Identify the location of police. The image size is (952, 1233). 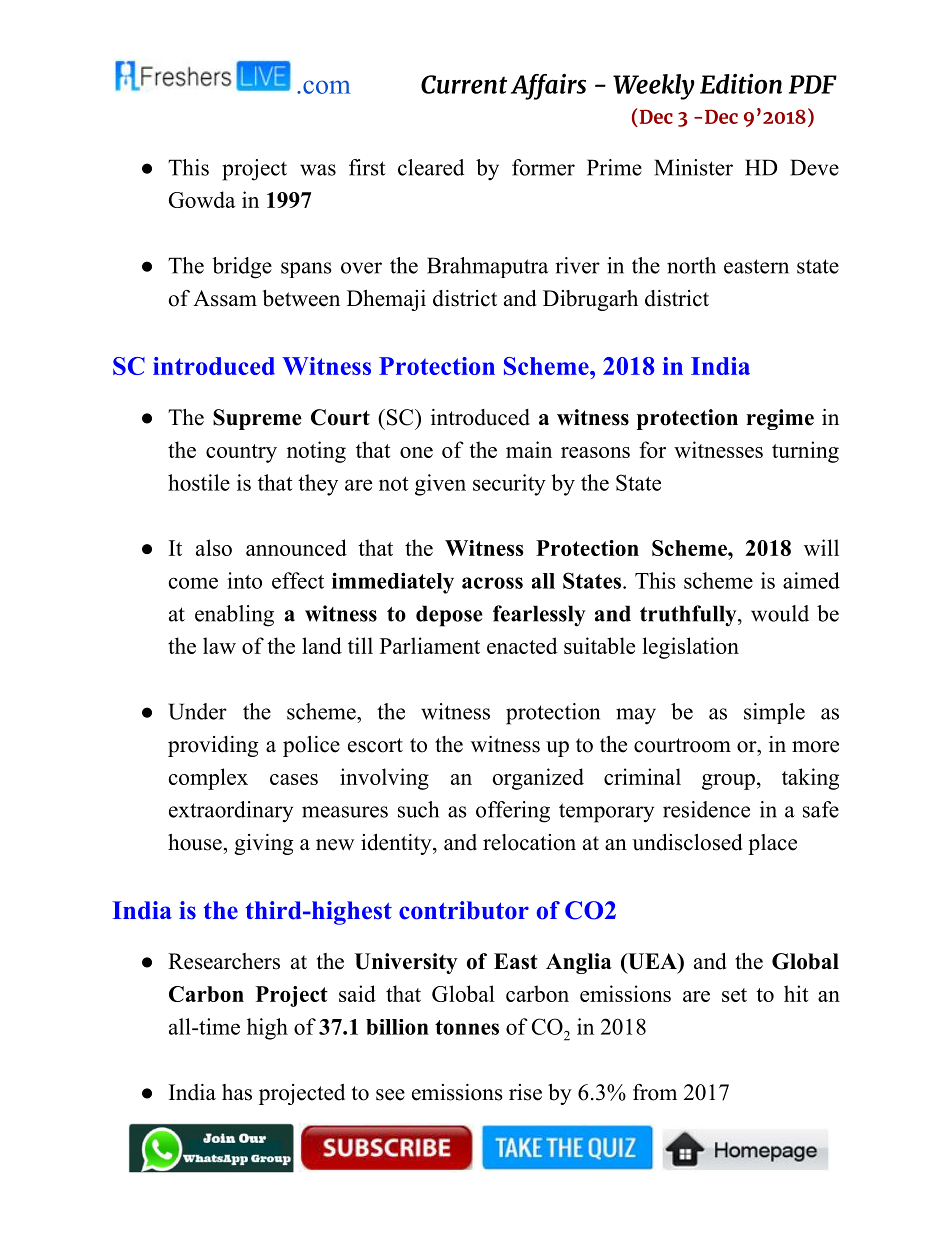
(311, 746).
